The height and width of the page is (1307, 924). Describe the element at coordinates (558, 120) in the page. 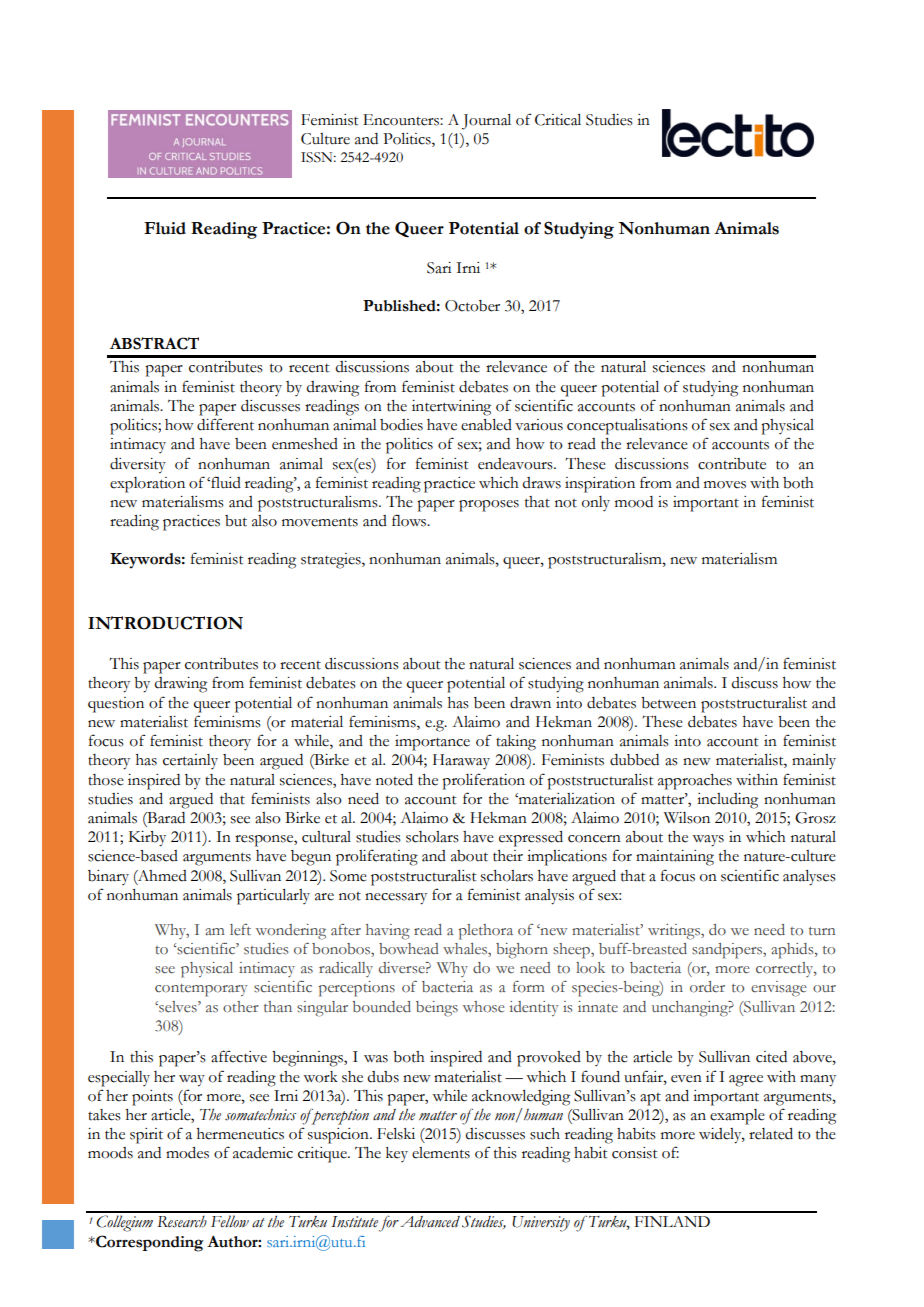

I see `Critical` at that location.
